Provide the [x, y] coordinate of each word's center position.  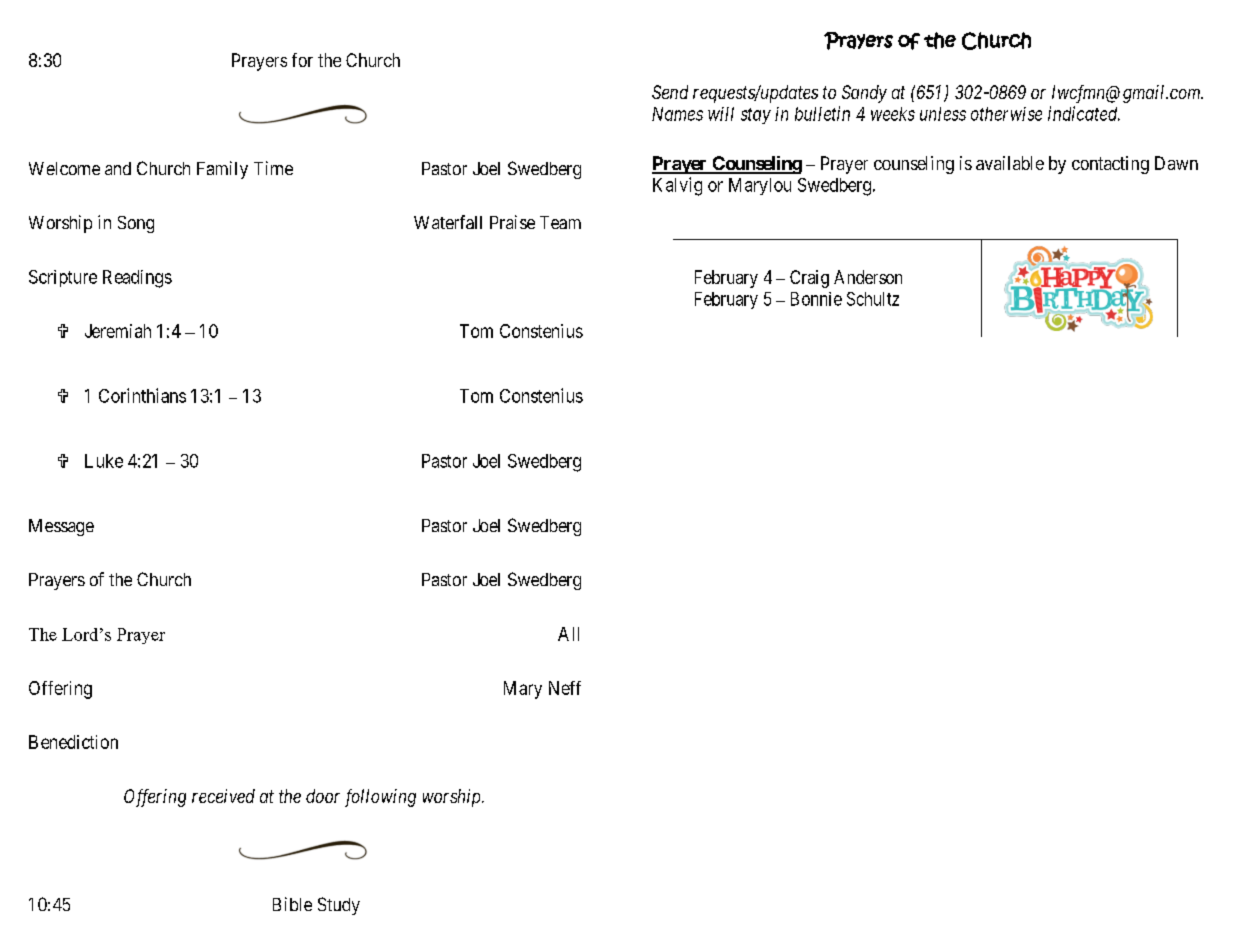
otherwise [1006, 114]
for [302, 60]
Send [670, 92]
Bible [292, 904]
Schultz [873, 299]
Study [339, 906]
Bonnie [816, 299]
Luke [104, 461]
